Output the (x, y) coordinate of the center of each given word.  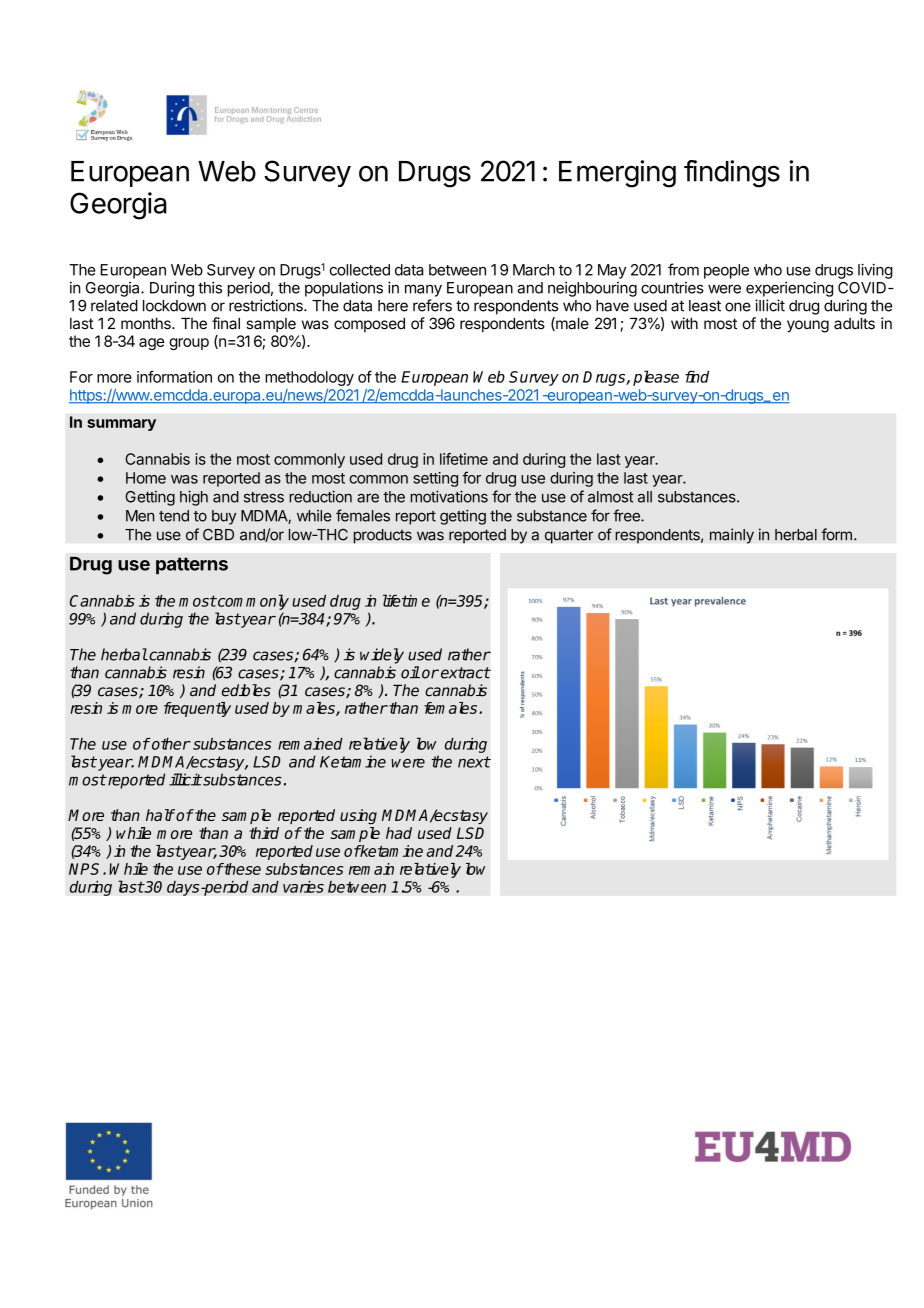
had (399, 833)
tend (174, 516)
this (210, 287)
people (726, 271)
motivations (449, 496)
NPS (86, 869)
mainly (732, 536)
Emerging (617, 174)
